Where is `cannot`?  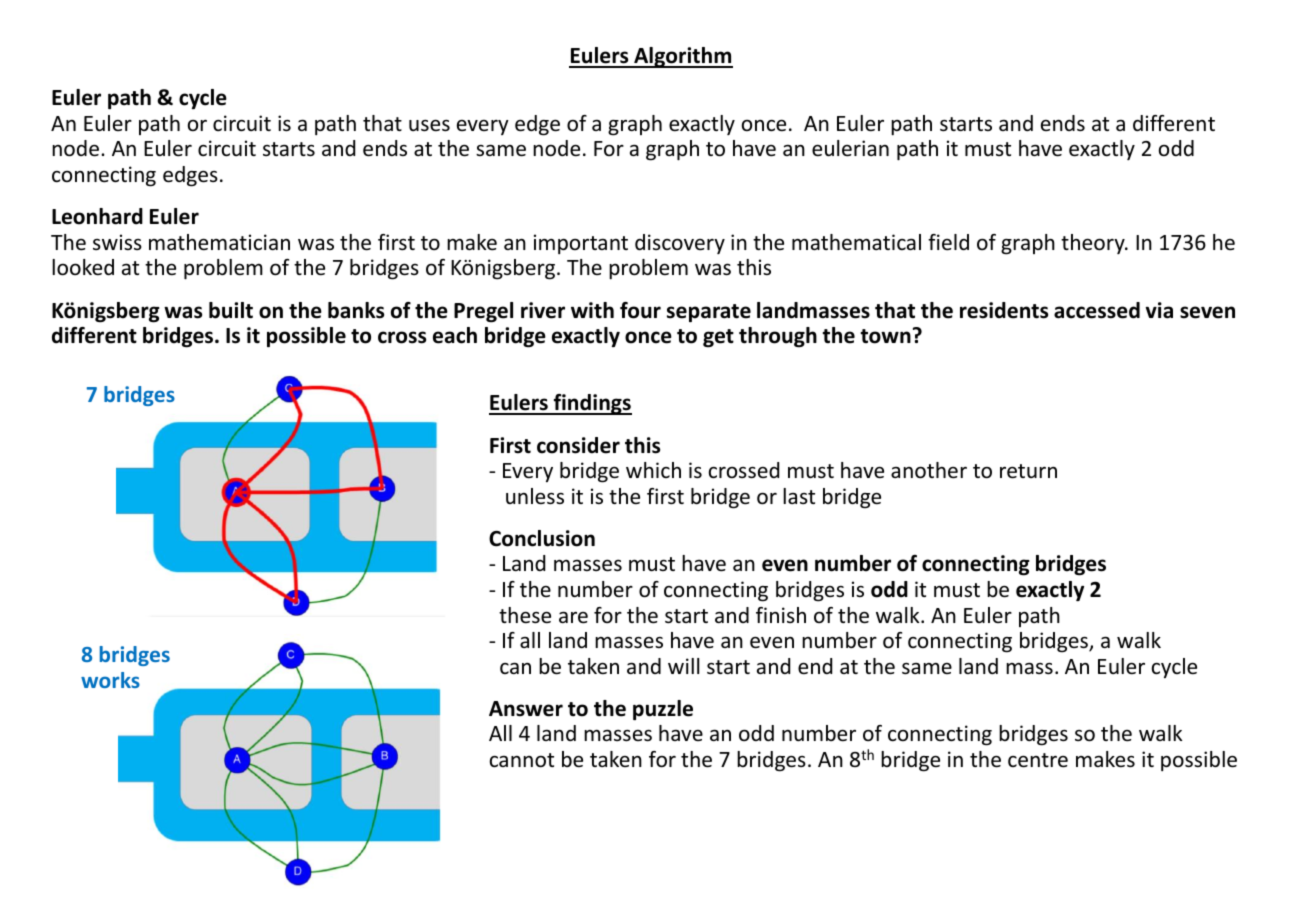 cannot is located at coordinates (522, 760).
